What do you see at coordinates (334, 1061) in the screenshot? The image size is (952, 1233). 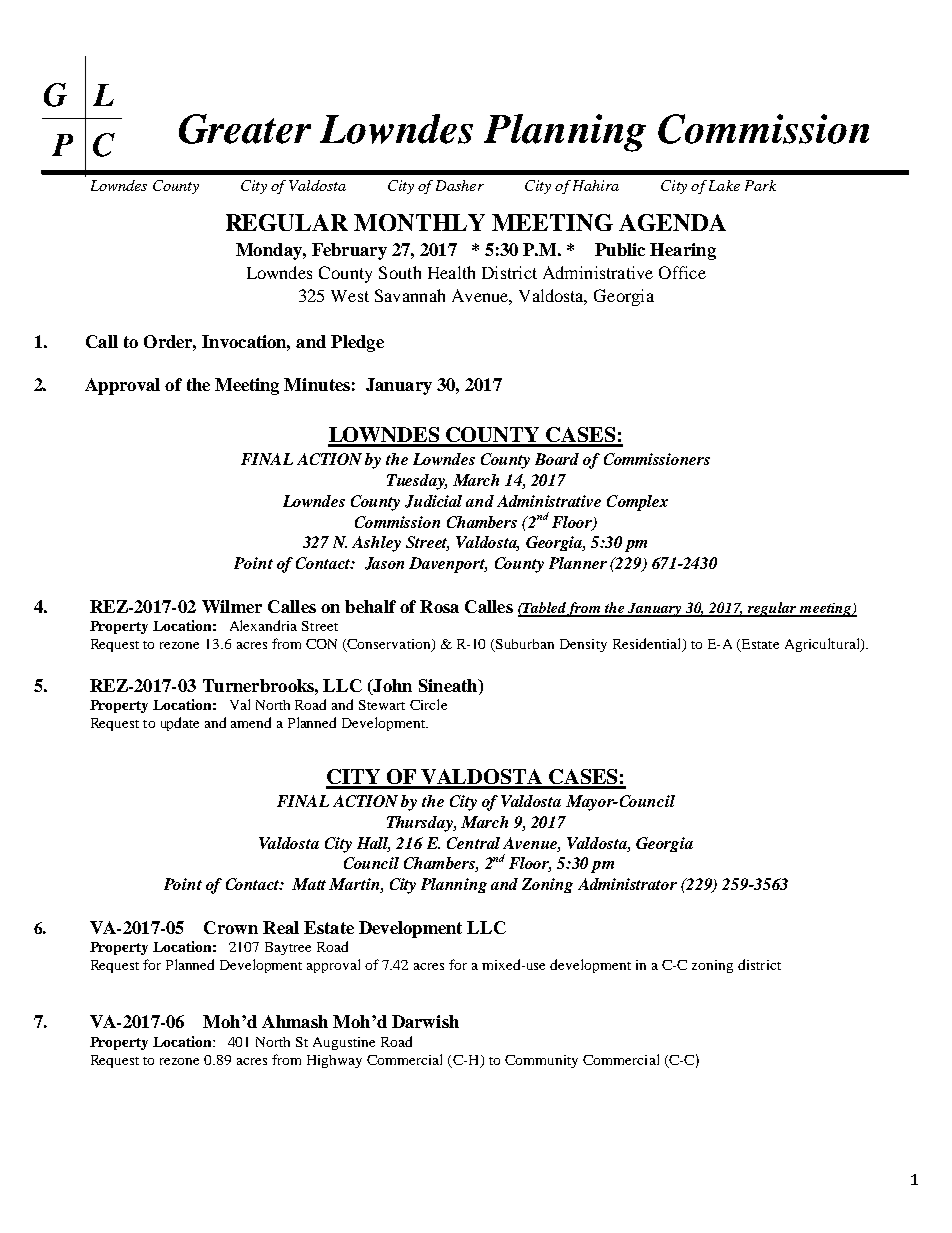 I see `Highway` at bounding box center [334, 1061].
